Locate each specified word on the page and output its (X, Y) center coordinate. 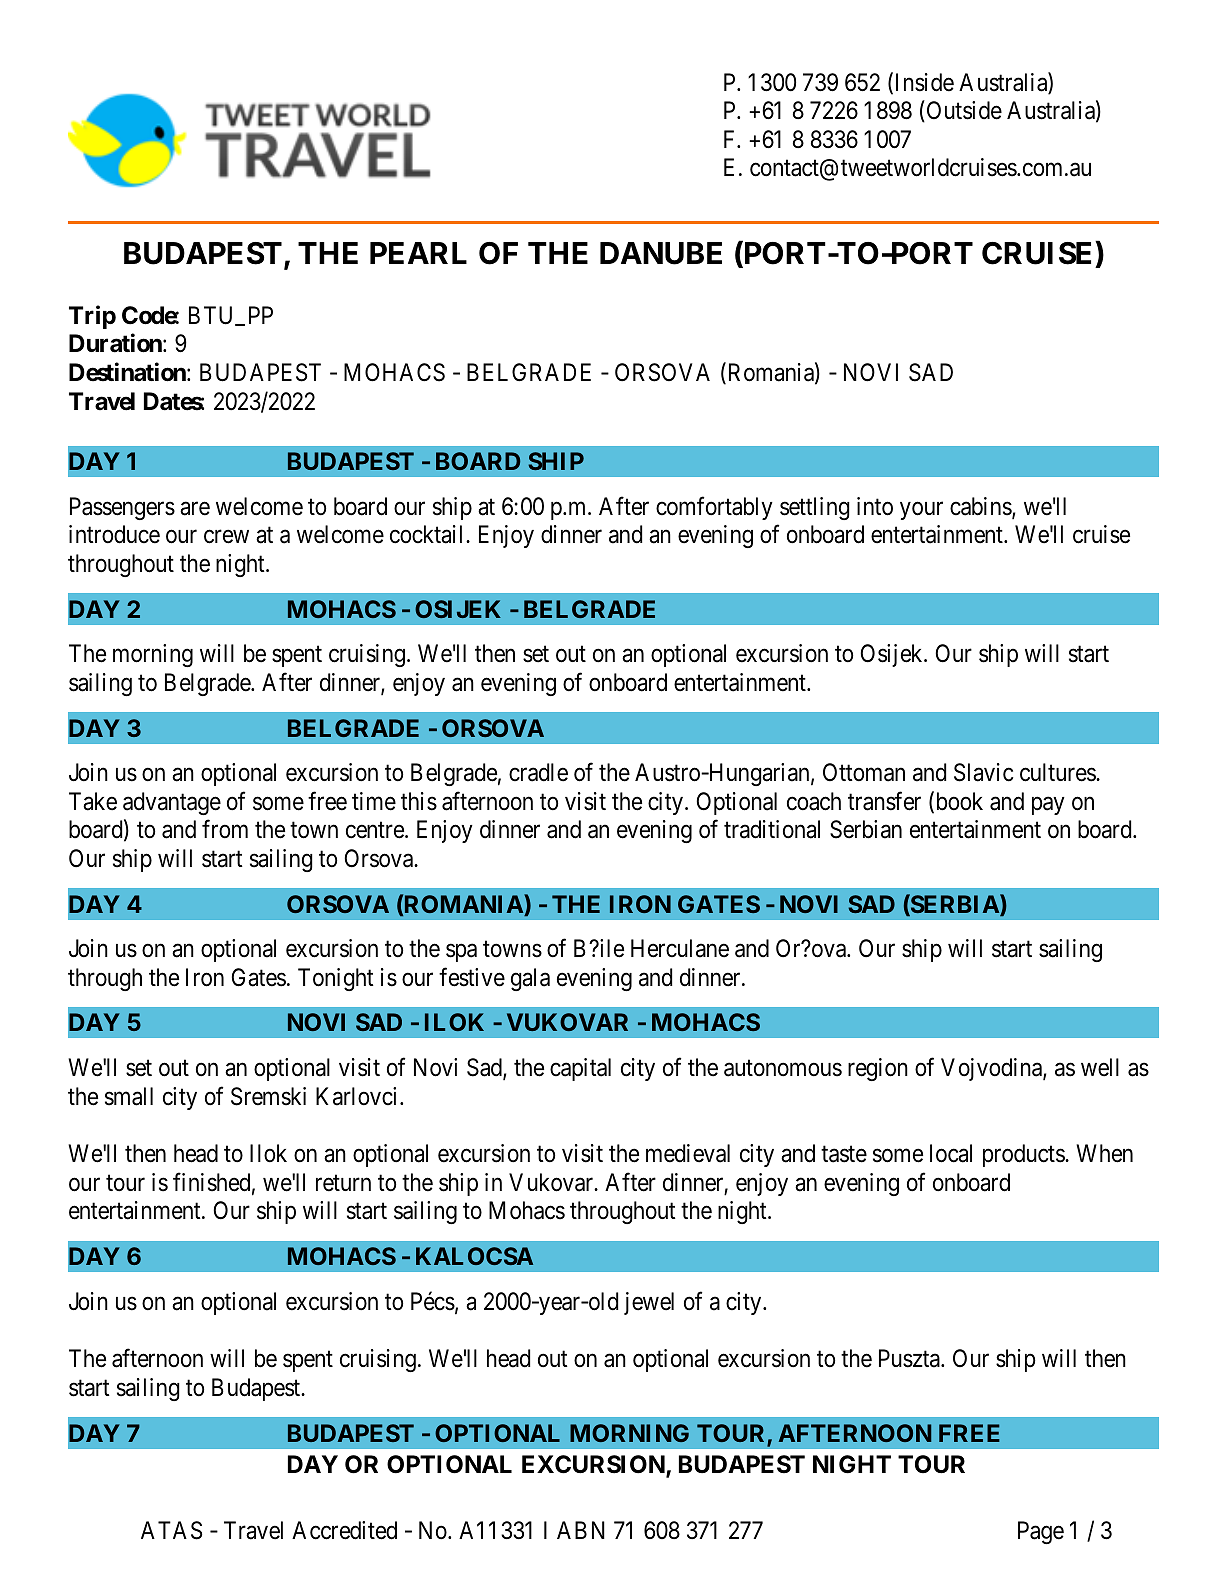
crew (226, 537)
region (878, 1069)
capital (580, 1069)
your (921, 511)
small (129, 1096)
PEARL (418, 253)
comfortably (714, 508)
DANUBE (661, 253)
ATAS (171, 1530)
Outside (963, 111)
